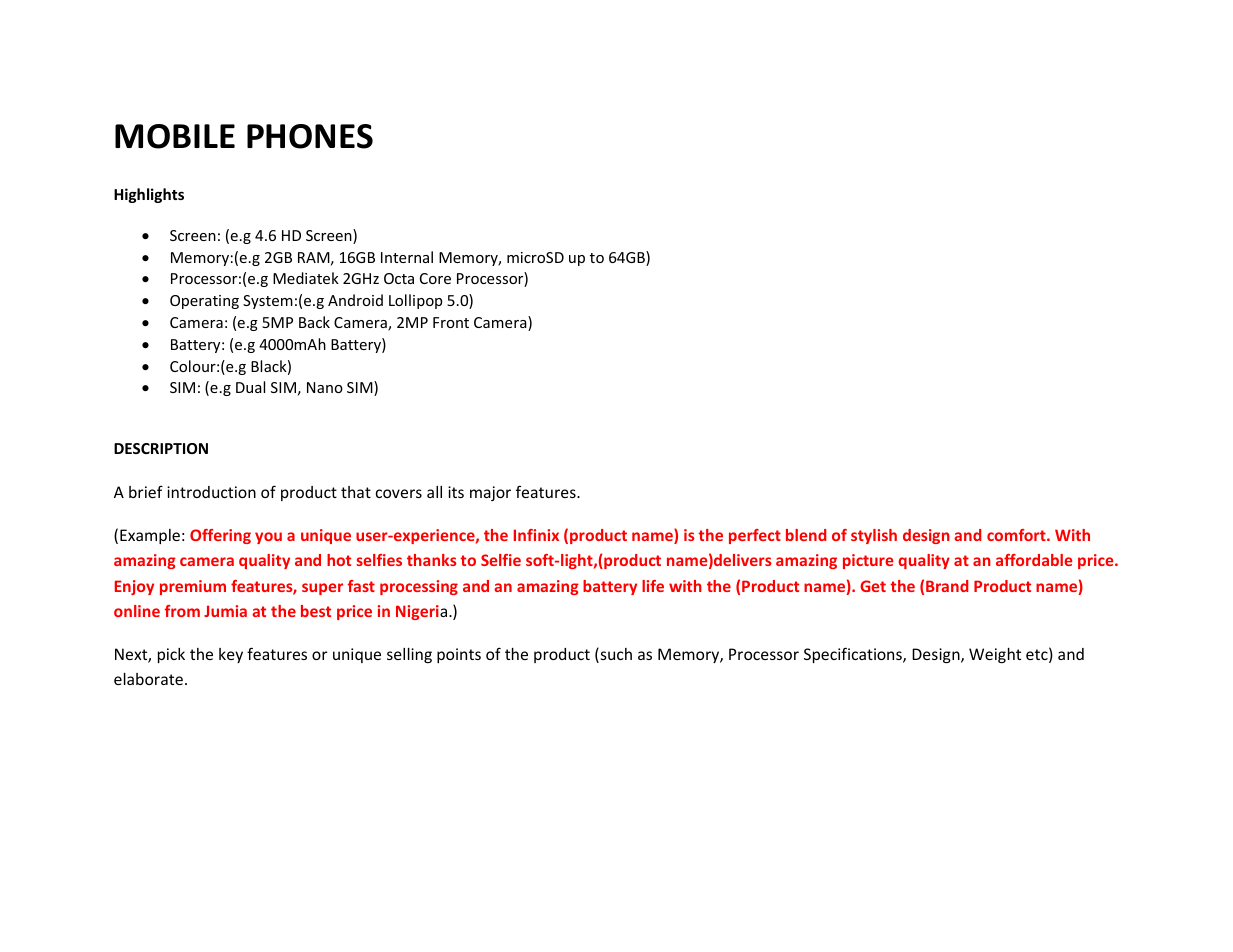 The image size is (1233, 952). What do you see at coordinates (874, 536) in the page?
I see `stylish` at bounding box center [874, 536].
